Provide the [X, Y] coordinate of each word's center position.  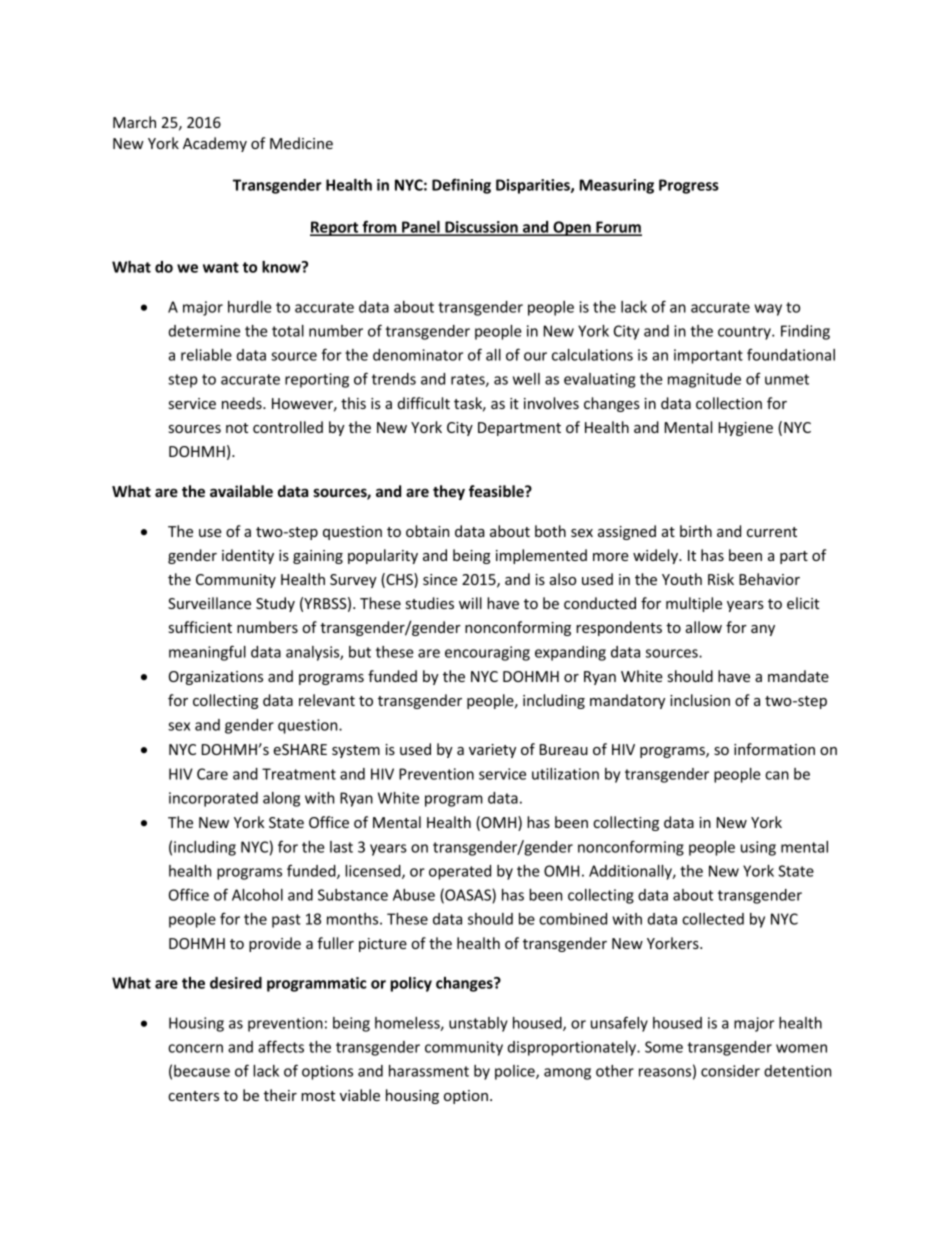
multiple [694, 604]
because [202, 1071]
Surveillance [209, 603]
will [470, 603]
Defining [461, 186]
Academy [215, 144]
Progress [689, 186]
